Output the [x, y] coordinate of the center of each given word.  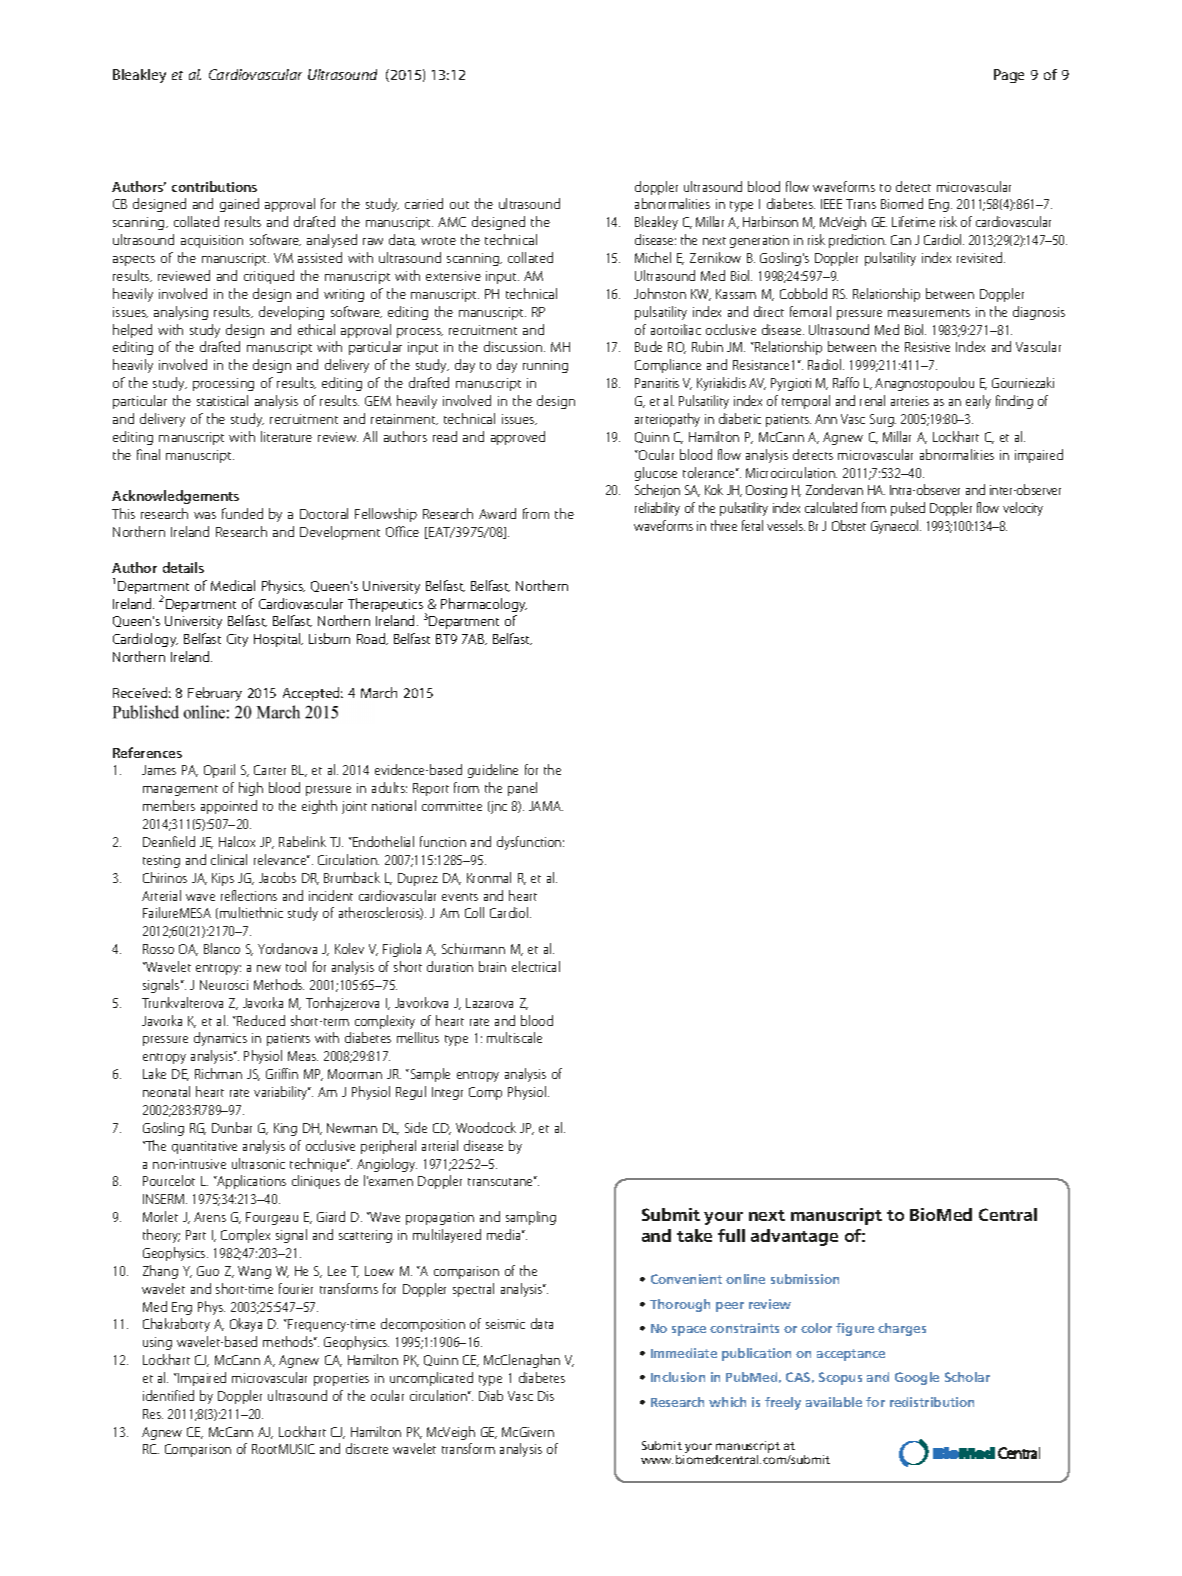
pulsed [908, 509]
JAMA [546, 806]
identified [168, 1395]
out [459, 205]
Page [1009, 76]
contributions [214, 186]
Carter [270, 770]
